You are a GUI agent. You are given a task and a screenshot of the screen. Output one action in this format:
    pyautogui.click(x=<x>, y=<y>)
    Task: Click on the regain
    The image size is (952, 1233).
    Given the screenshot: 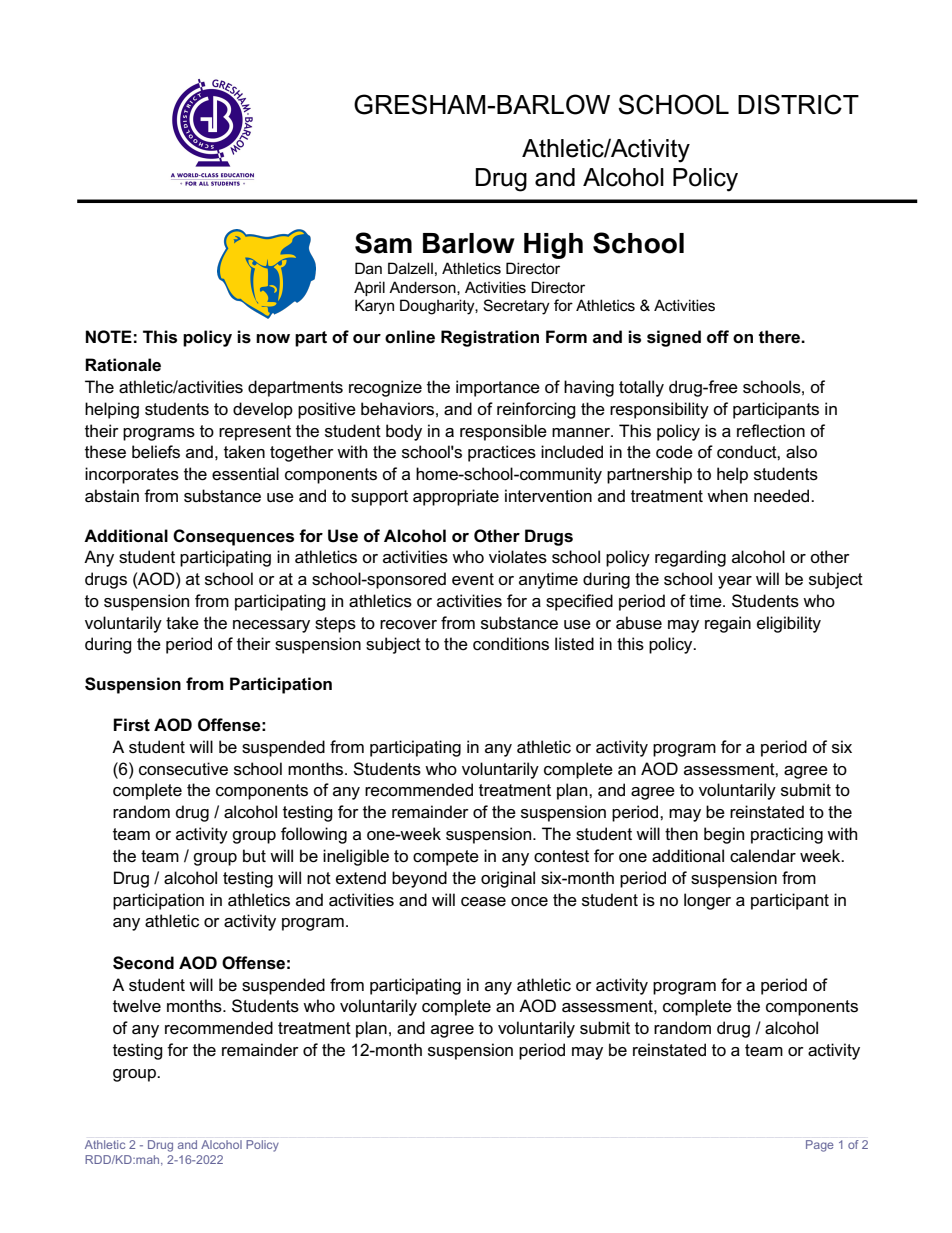 What is the action you would take?
    pyautogui.click(x=728, y=624)
